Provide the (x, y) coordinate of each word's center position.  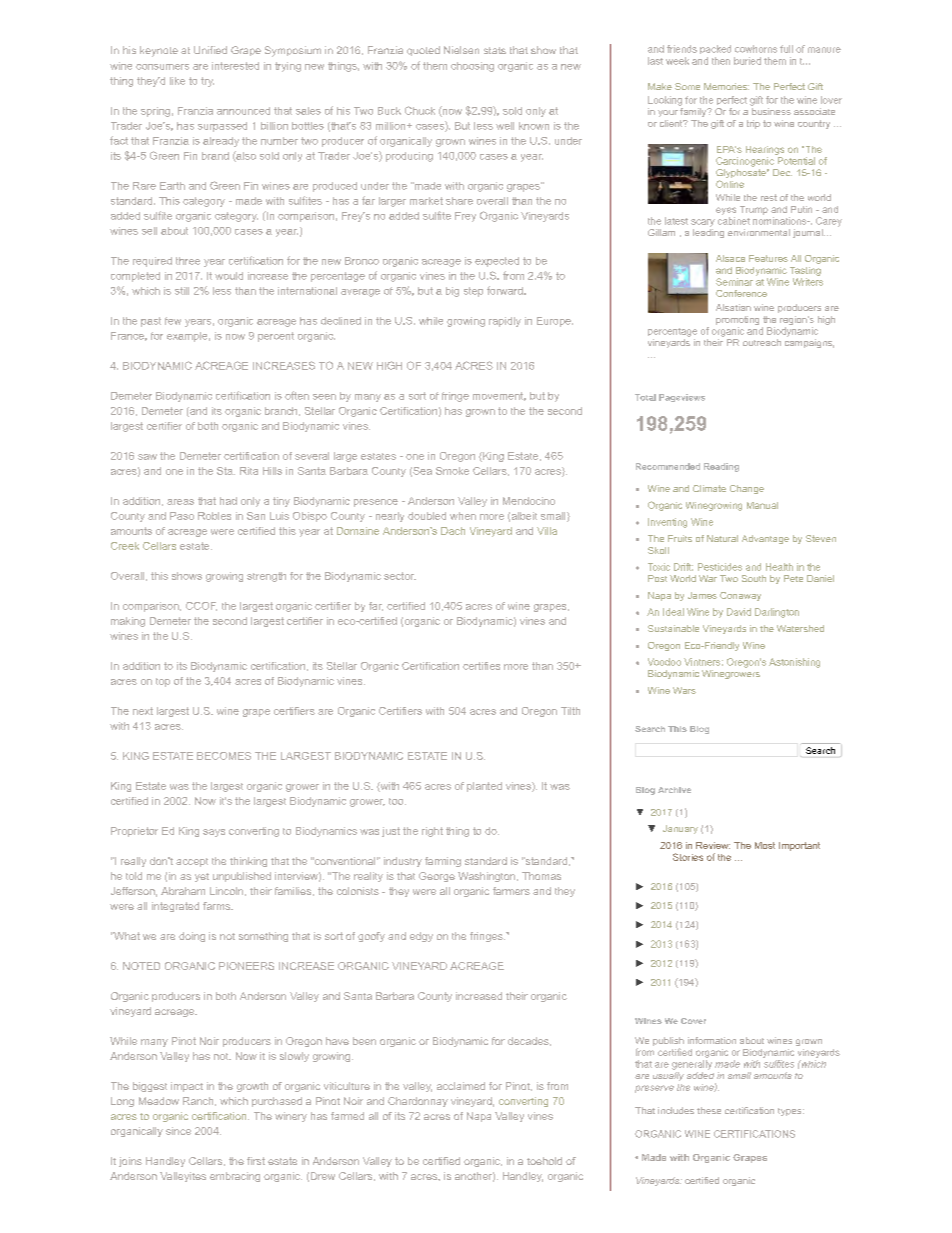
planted (484, 787)
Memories (726, 86)
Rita (249, 471)
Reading (721, 467)
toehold (544, 1161)
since (178, 1131)
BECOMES (224, 756)
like (177, 81)
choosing (472, 67)
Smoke (452, 471)
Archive (674, 790)
